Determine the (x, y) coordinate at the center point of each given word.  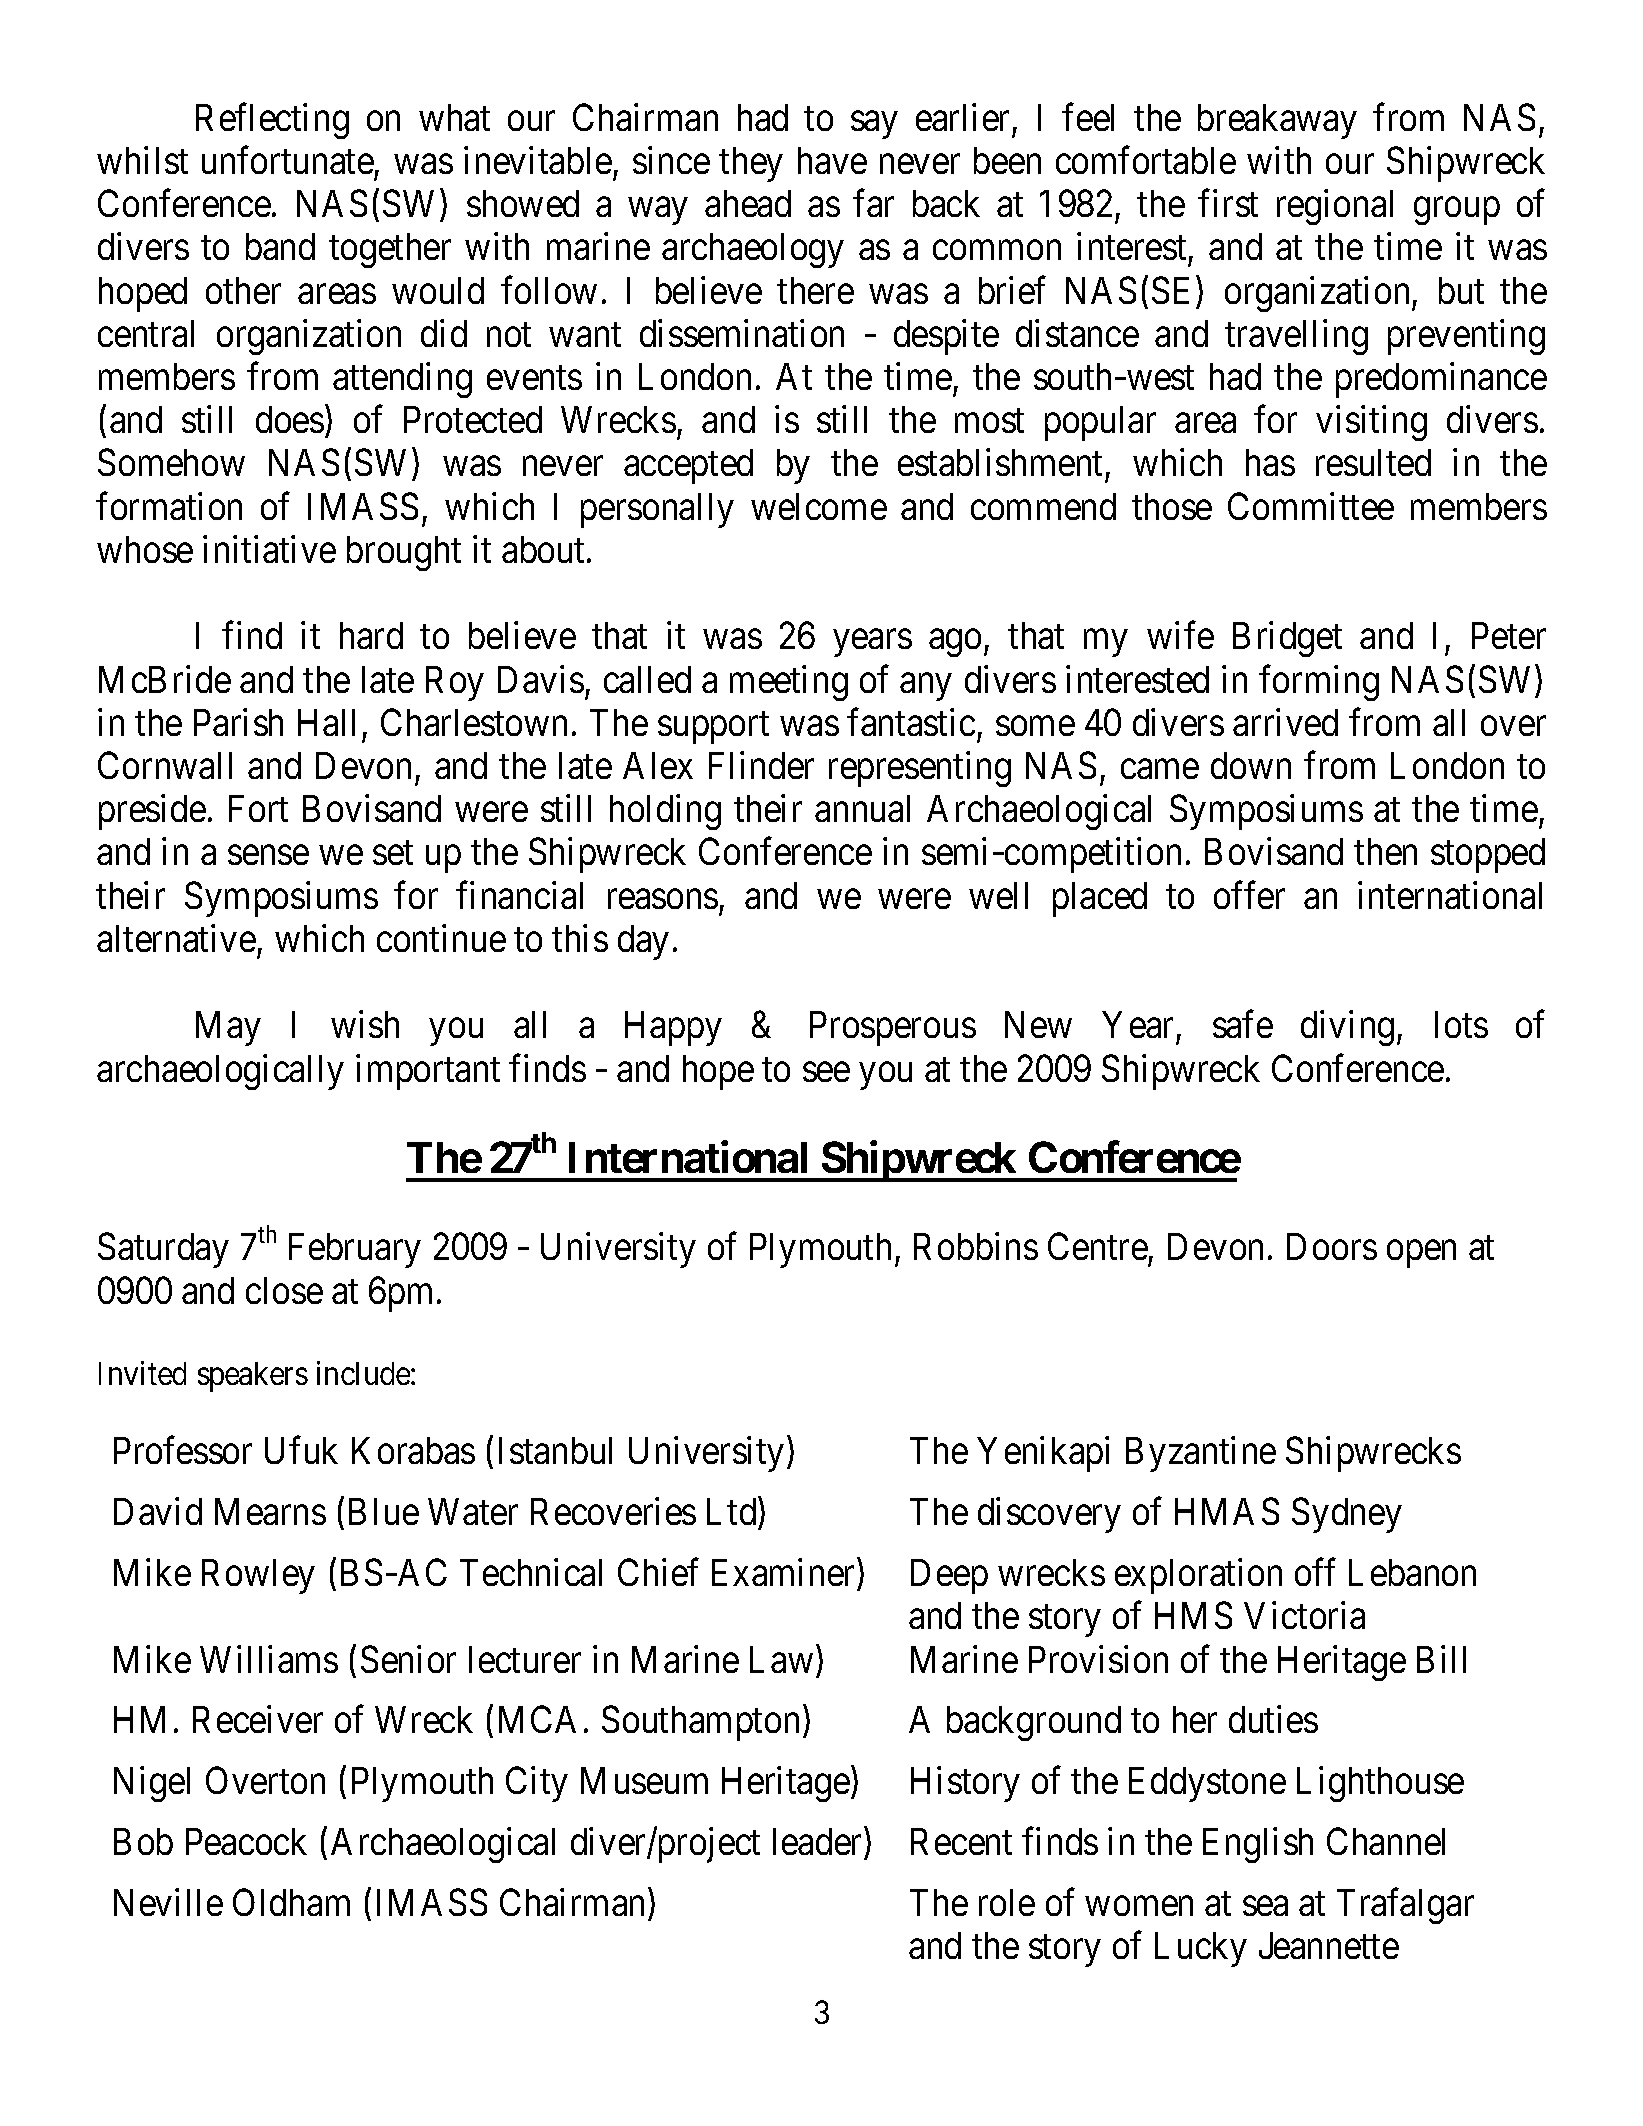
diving (1347, 1028)
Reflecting (272, 121)
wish (365, 1024)
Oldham (291, 1902)
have (832, 160)
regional (1335, 207)
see (826, 1072)
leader (819, 1843)
